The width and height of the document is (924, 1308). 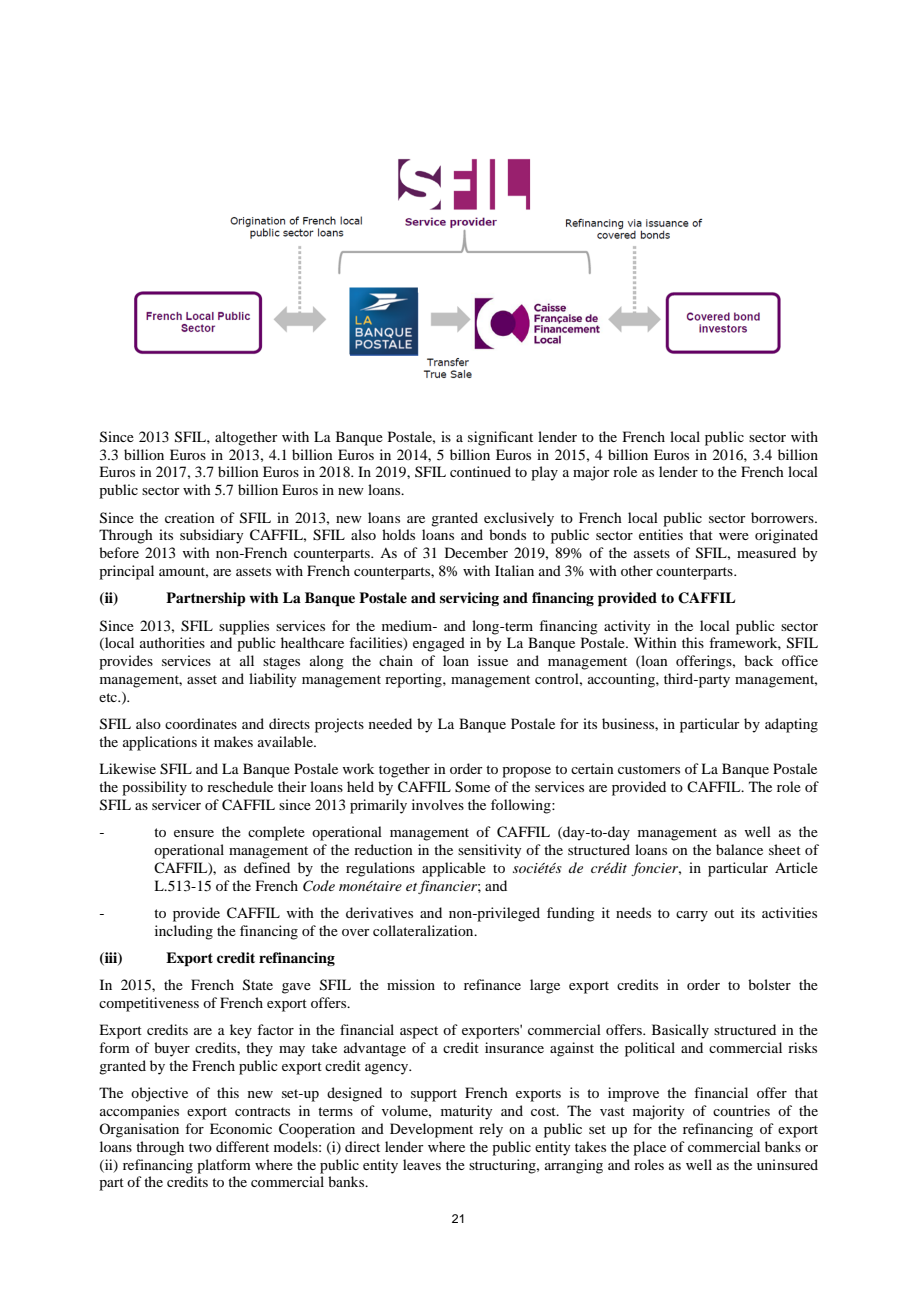 What do you see at coordinates (431, 1130) in the document?
I see `Development` at bounding box center [431, 1130].
